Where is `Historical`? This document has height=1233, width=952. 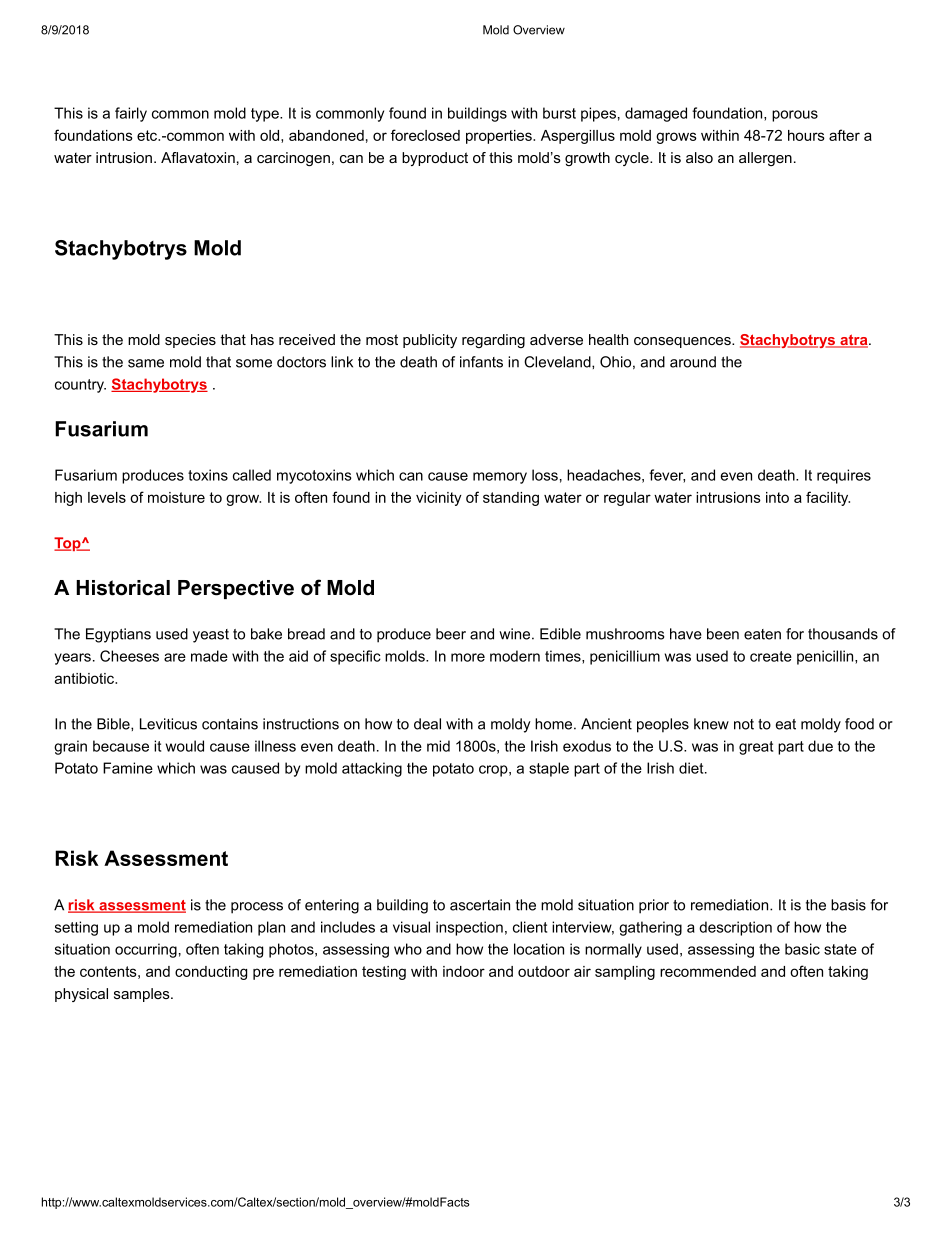 Historical is located at coordinates (123, 588).
